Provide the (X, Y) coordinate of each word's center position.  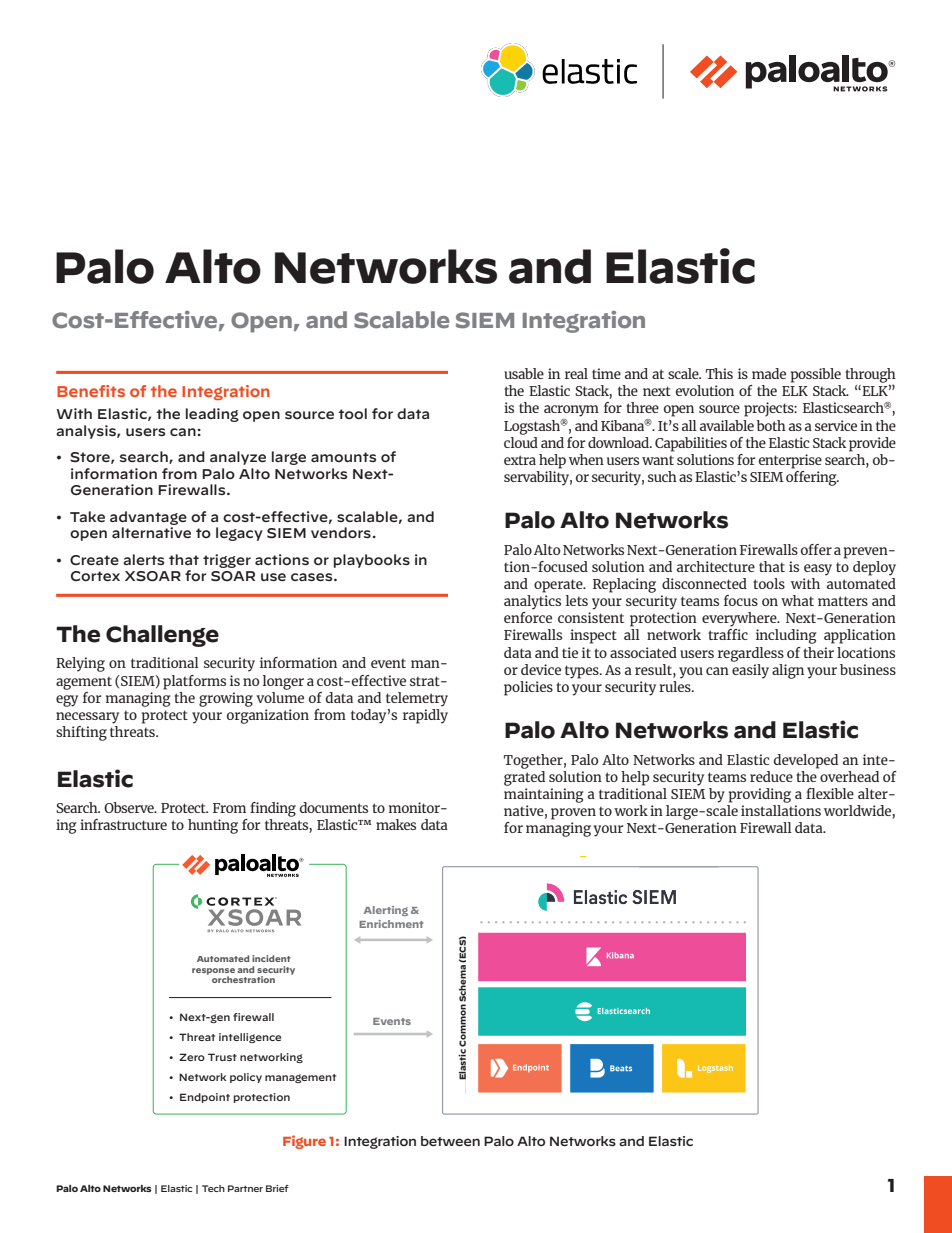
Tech (213, 1188)
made (769, 373)
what (797, 600)
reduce (771, 776)
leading (212, 415)
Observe (130, 807)
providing (760, 795)
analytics (532, 602)
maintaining (543, 795)
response (213, 972)
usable (524, 373)
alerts (143, 559)
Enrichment (391, 924)
